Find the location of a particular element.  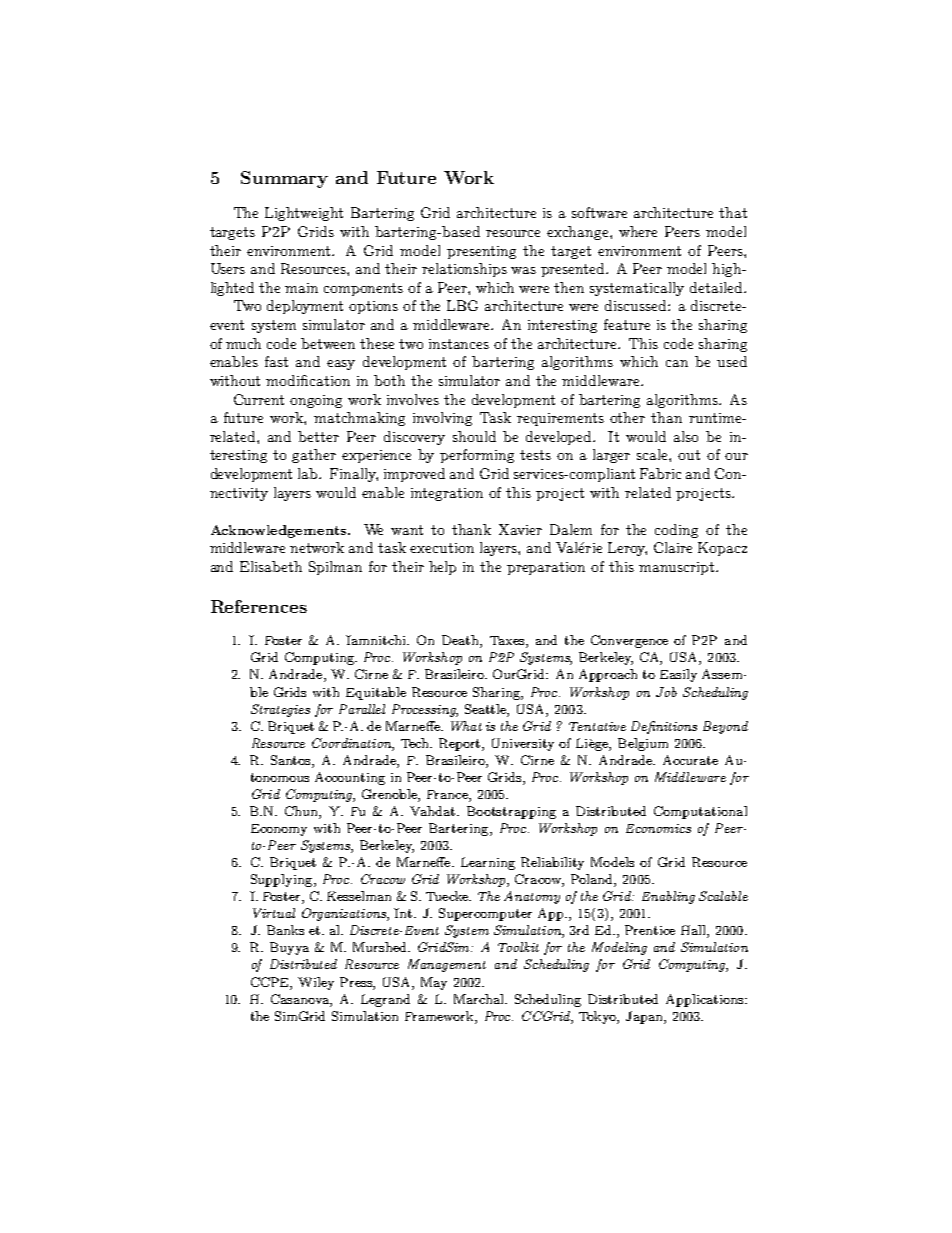

should is located at coordinates (474, 436).
